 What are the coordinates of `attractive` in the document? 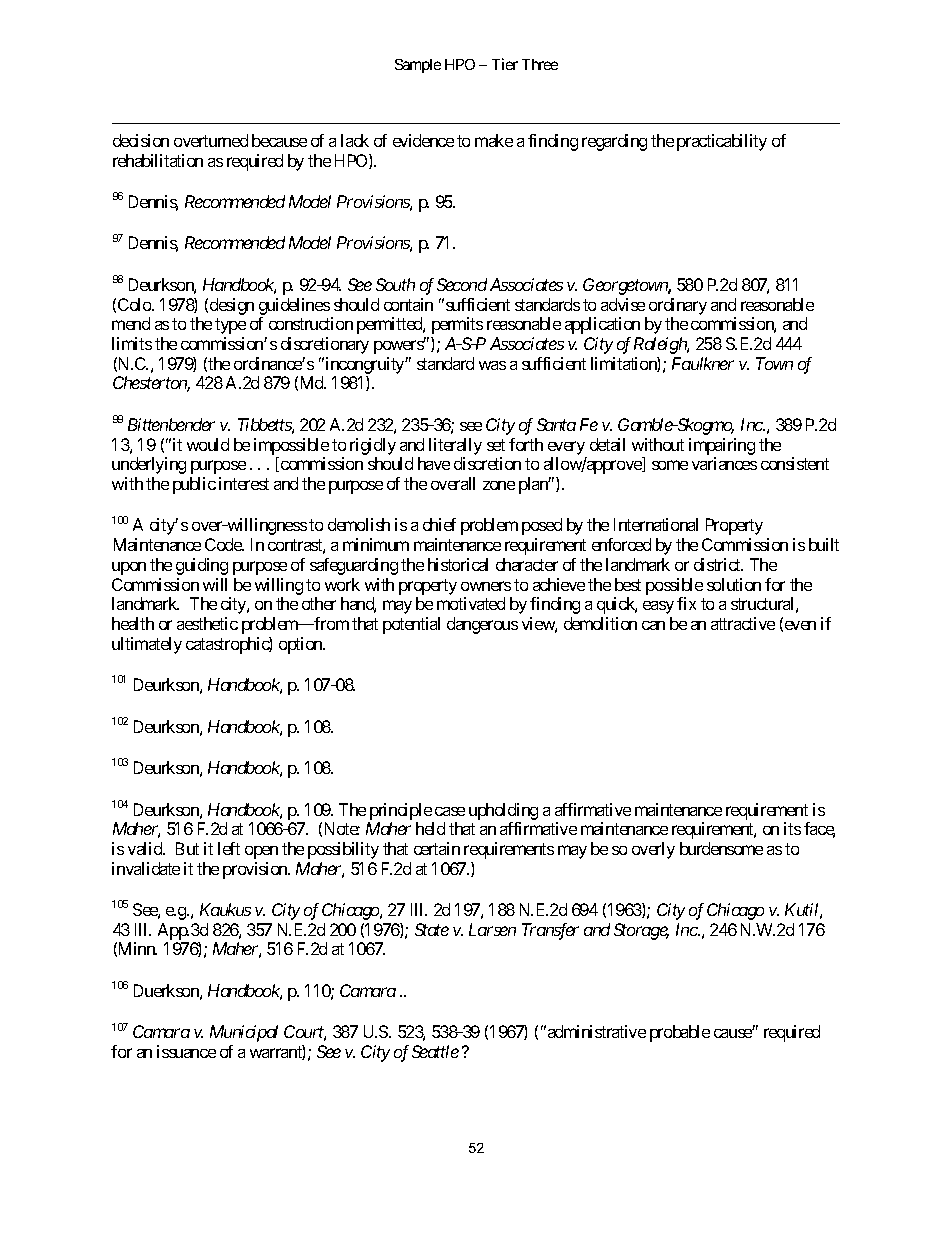 It's located at (743, 623).
